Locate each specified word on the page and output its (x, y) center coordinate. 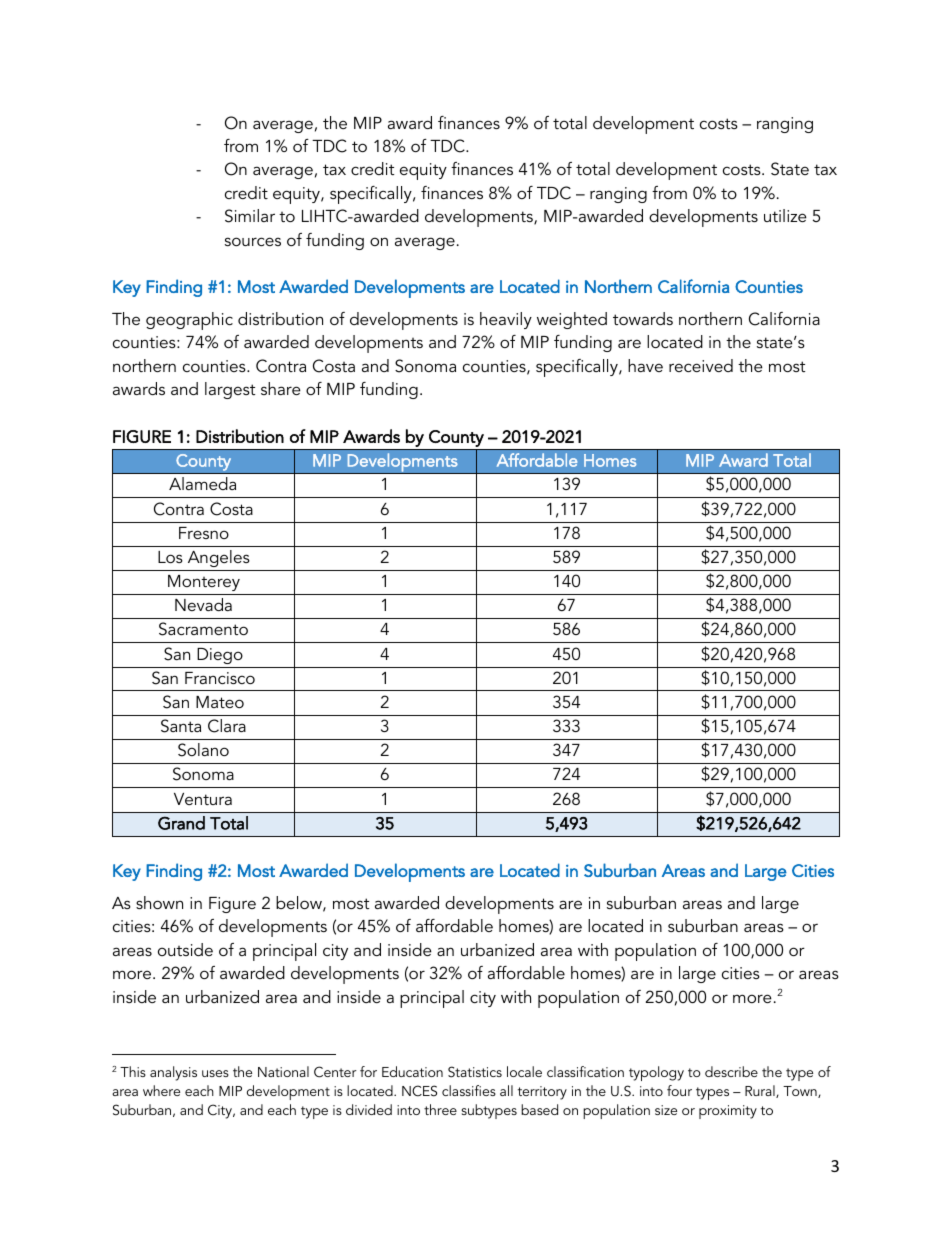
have (645, 365)
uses (215, 1073)
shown (159, 902)
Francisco (220, 678)
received (701, 365)
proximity (728, 1112)
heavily (506, 320)
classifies (469, 1090)
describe (731, 1071)
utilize (785, 215)
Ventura (203, 799)
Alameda (202, 483)
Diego (220, 656)
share (281, 388)
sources (253, 241)
